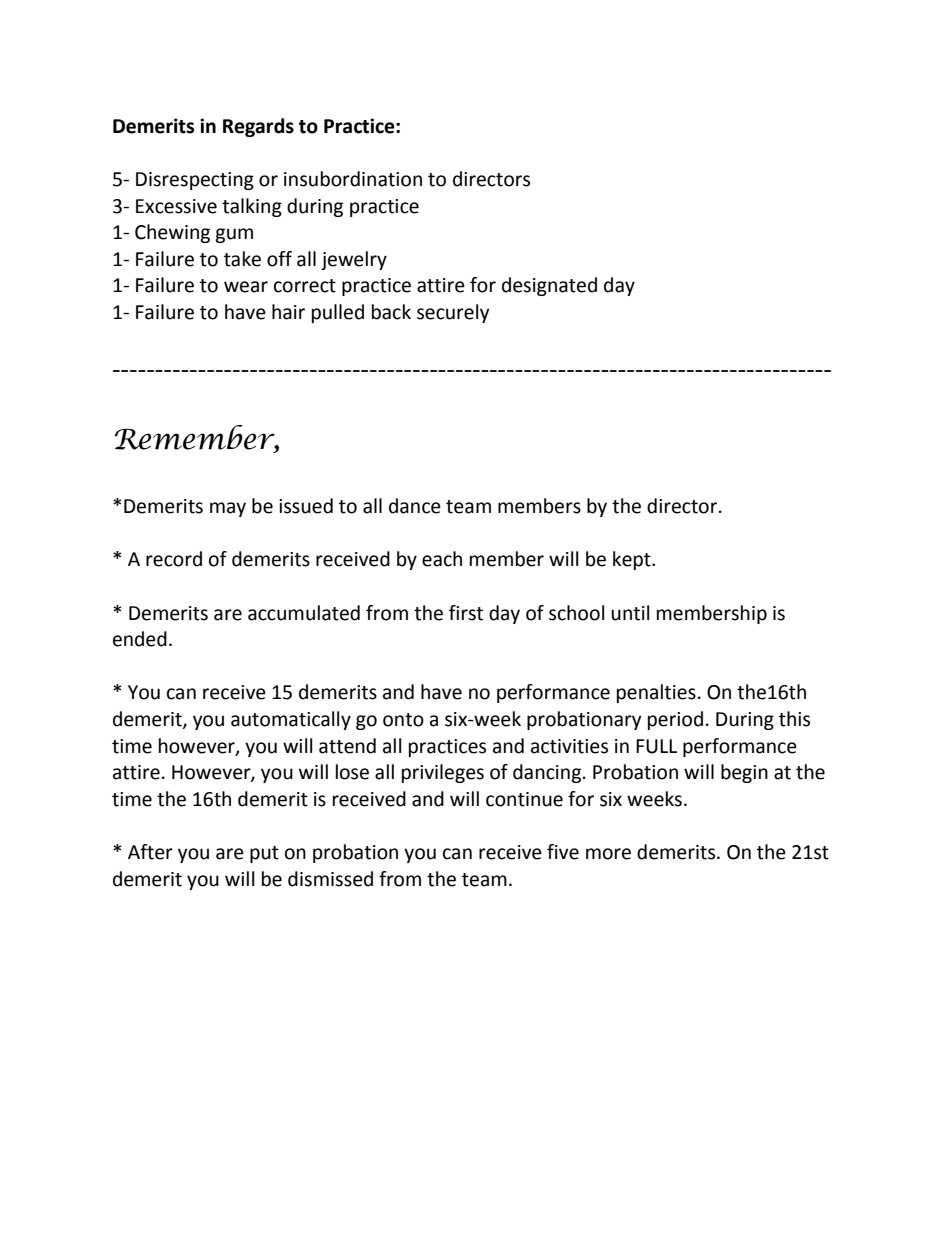  Describe the element at coordinates (228, 509) in the page. I see `may` at that location.
